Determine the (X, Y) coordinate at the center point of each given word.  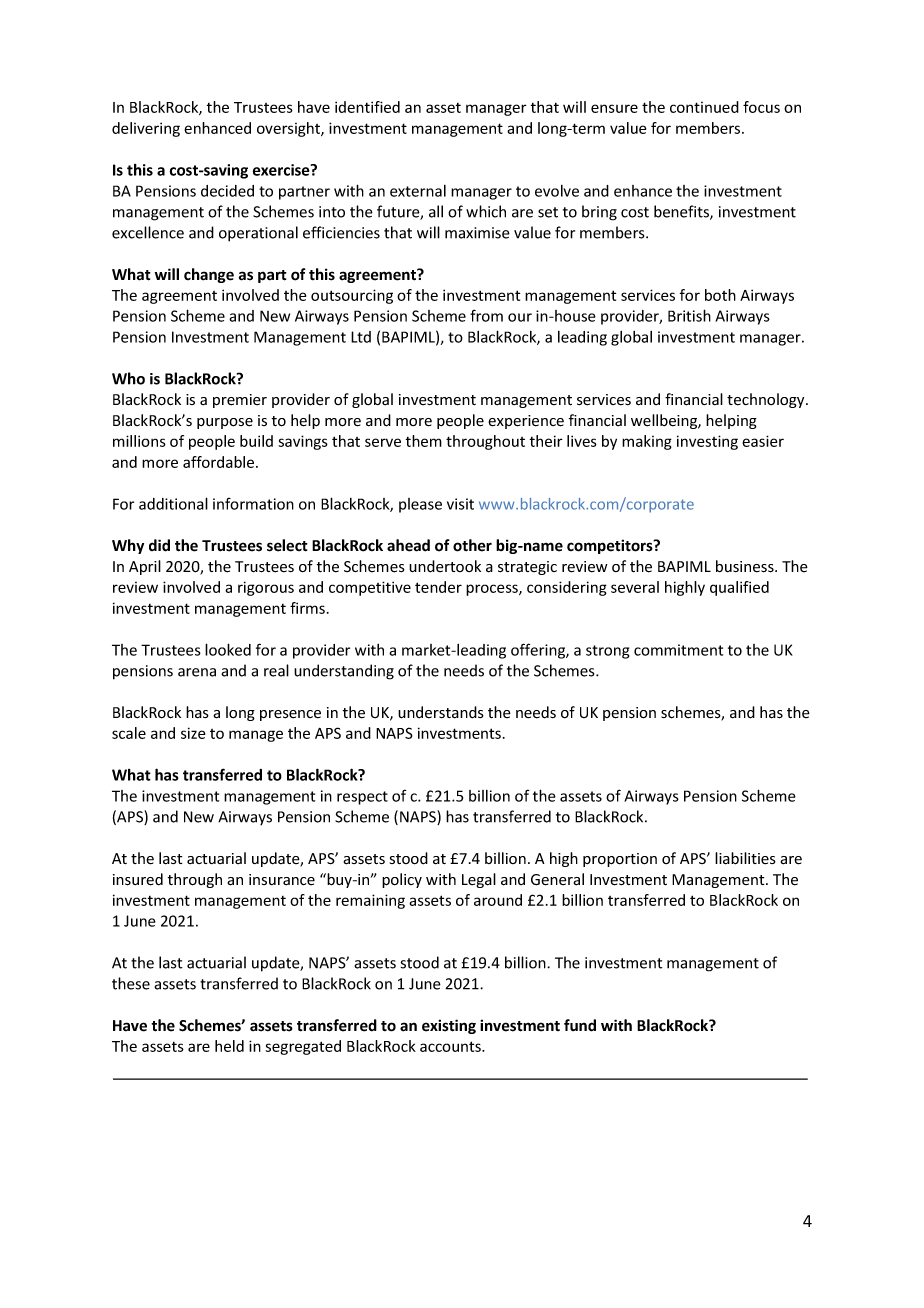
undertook (445, 566)
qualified (739, 588)
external (418, 191)
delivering (146, 129)
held (229, 1046)
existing (449, 1026)
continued (704, 107)
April (145, 567)
